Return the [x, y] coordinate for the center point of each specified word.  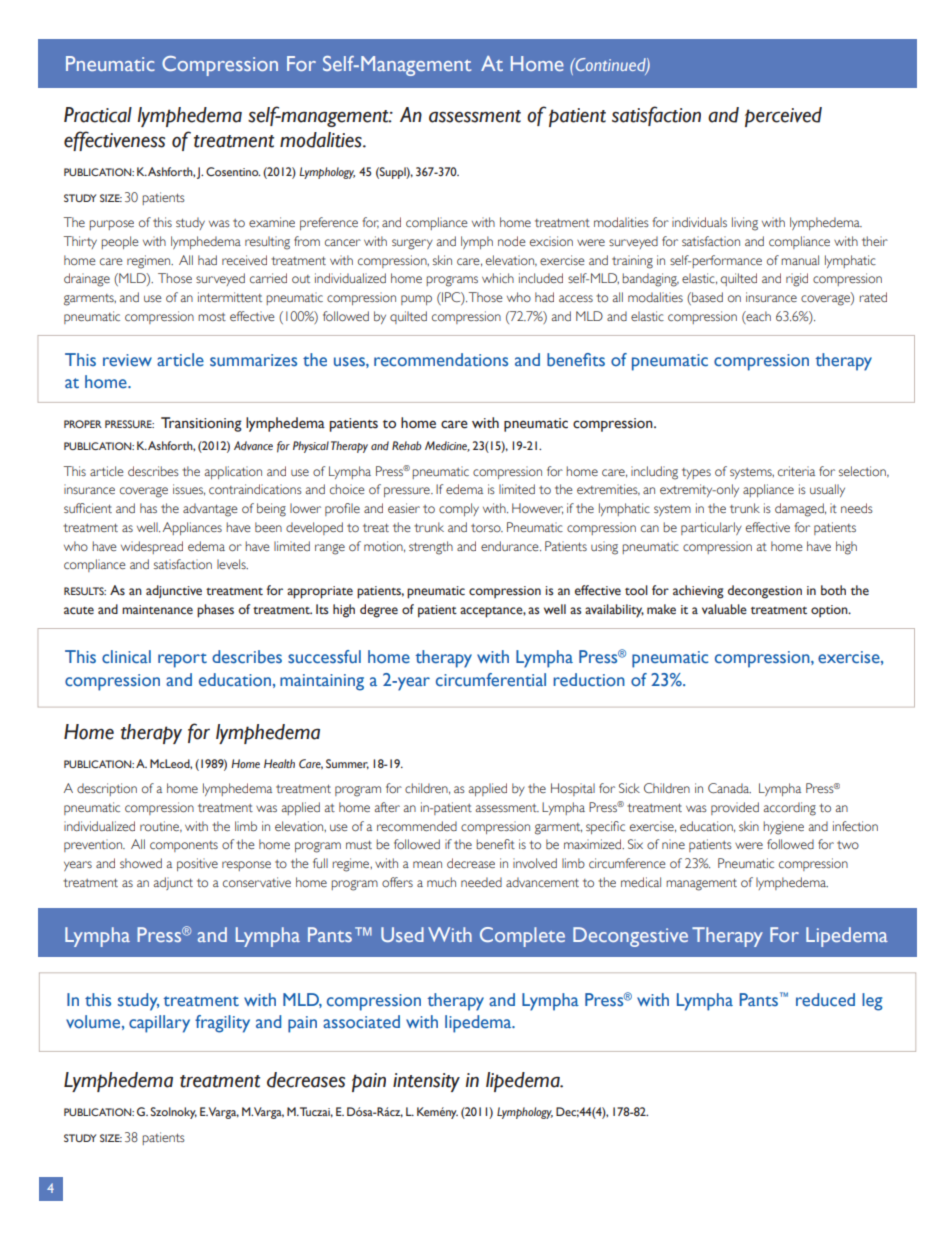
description [107, 789]
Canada [729, 788]
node [511, 241]
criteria [796, 471]
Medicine [447, 446]
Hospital [573, 789]
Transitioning [201, 424]
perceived [783, 117]
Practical [98, 115]
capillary [159, 1024]
